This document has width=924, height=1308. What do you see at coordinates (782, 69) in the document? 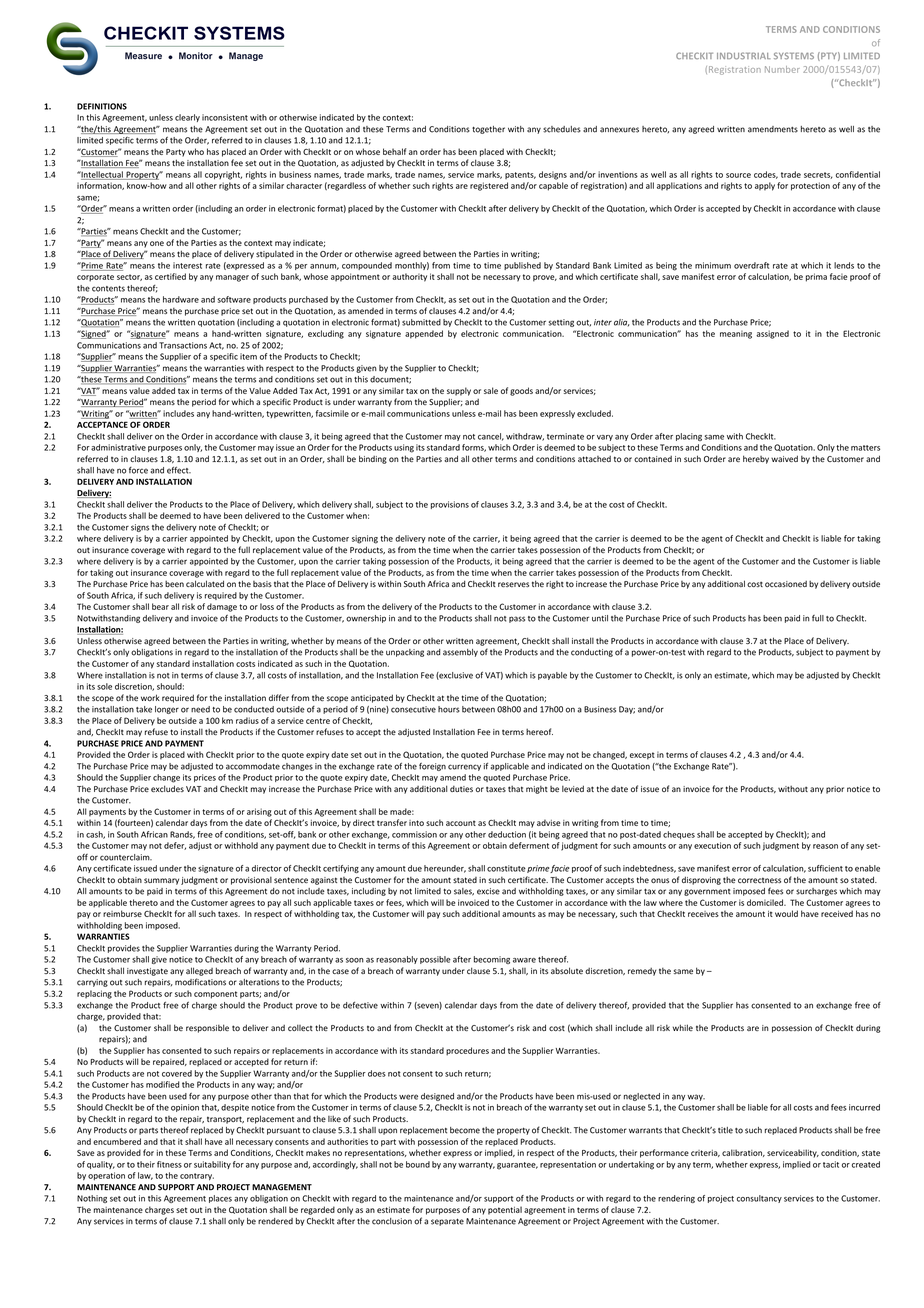
I see `Number` at bounding box center [782, 69].
